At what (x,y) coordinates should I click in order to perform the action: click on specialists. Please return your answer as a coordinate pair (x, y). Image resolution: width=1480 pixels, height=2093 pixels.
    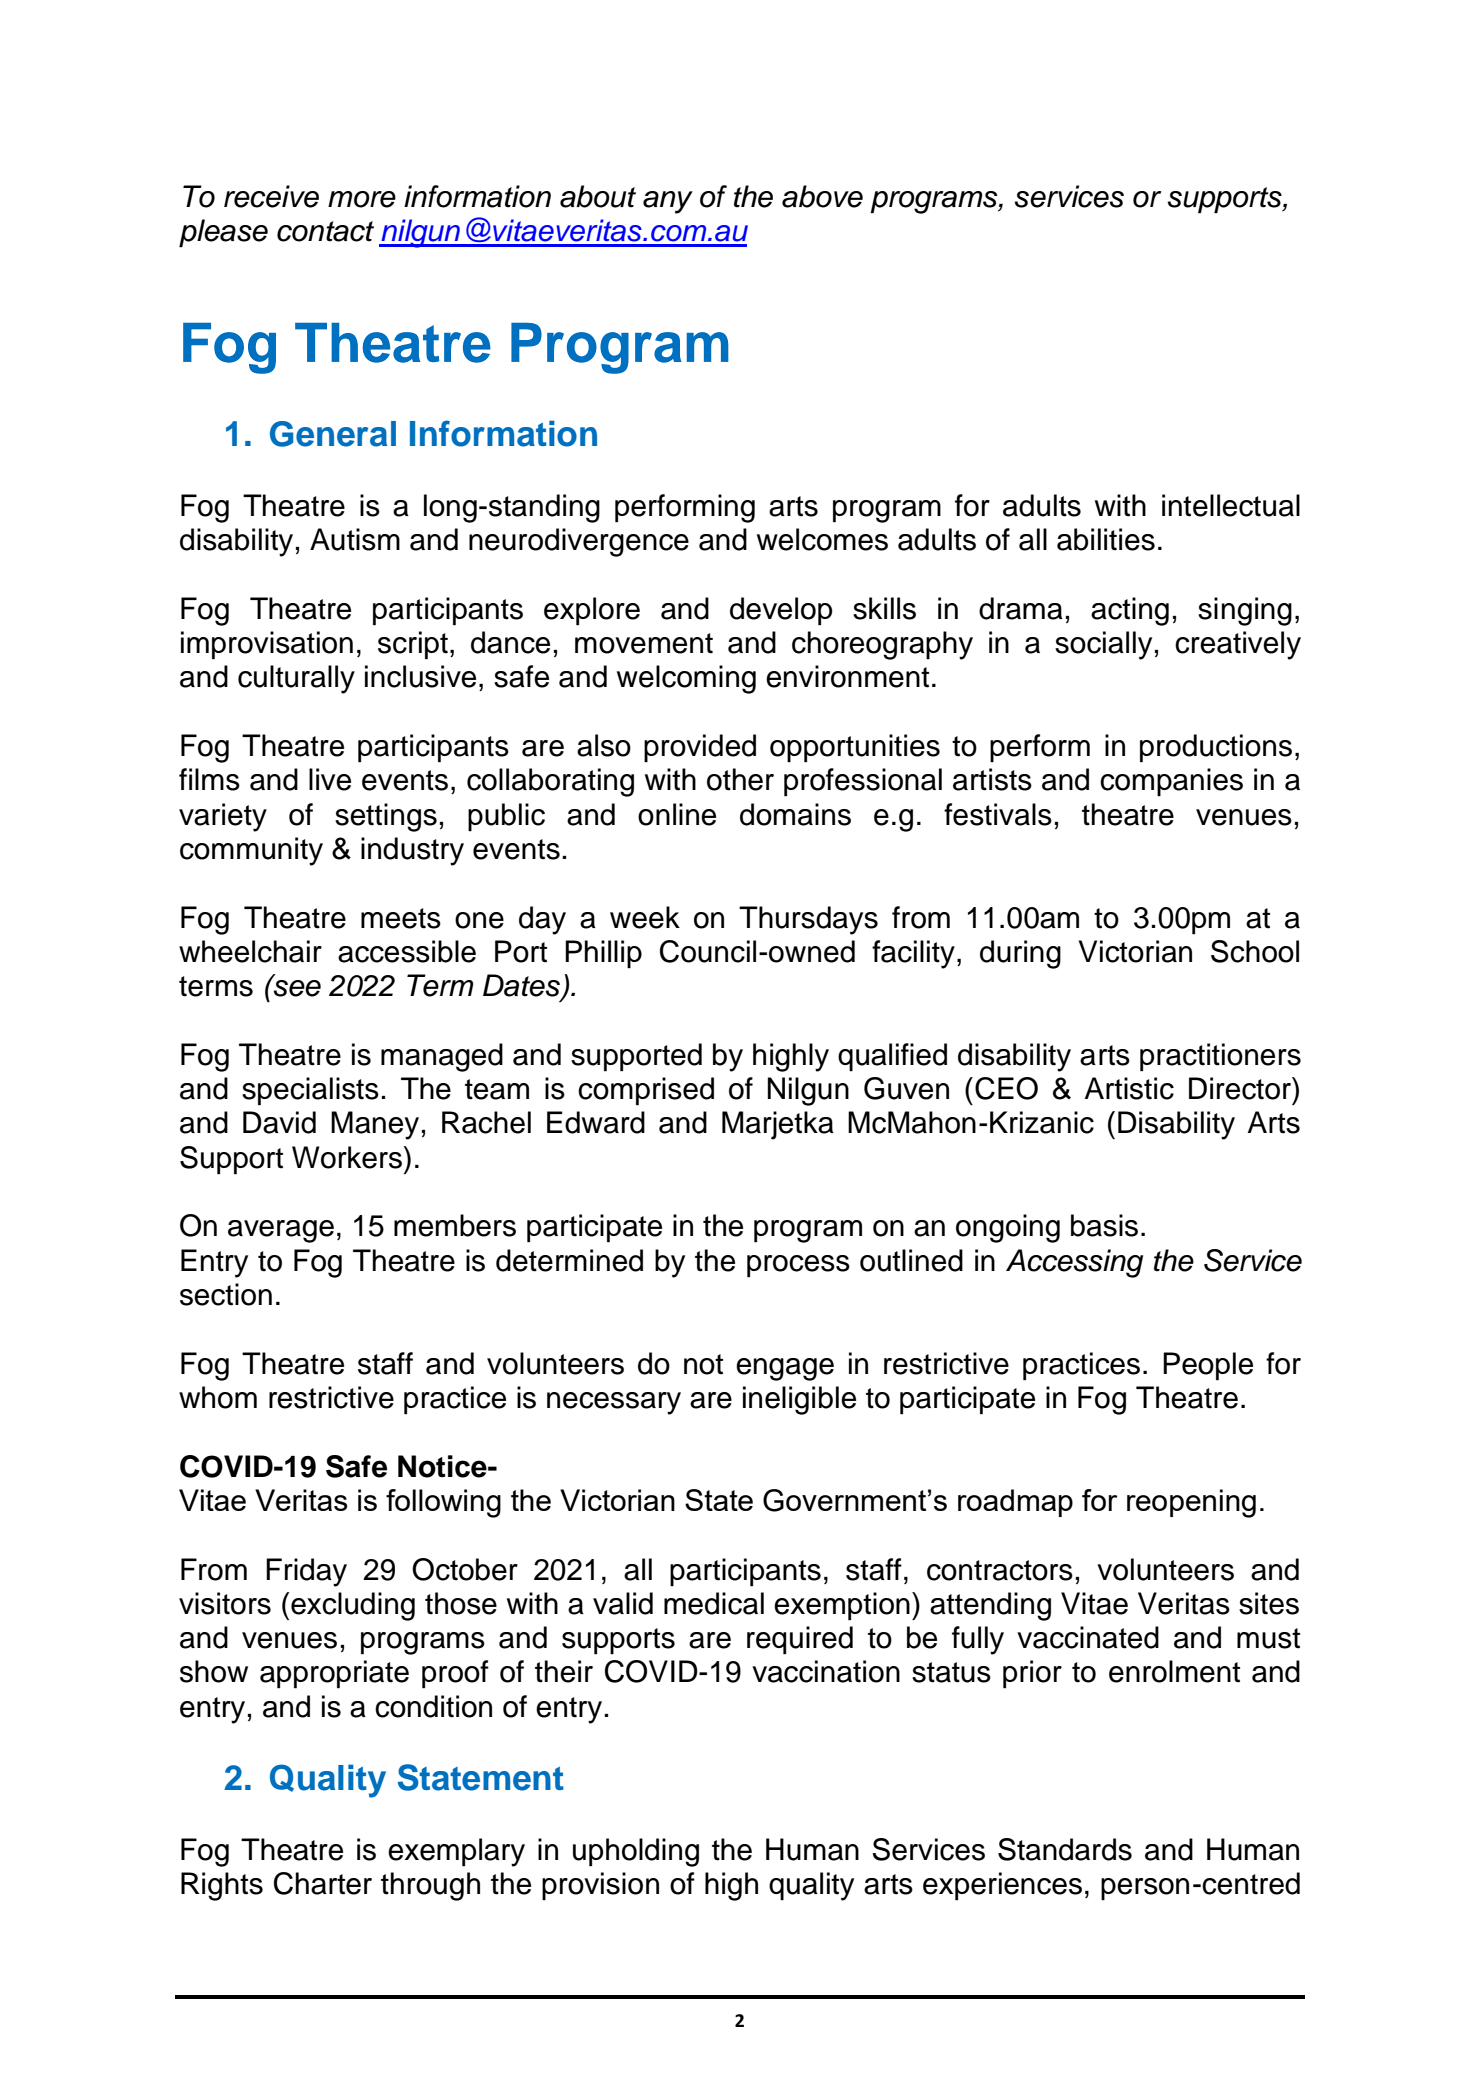
    Looking at the image, I should click on (310, 1091).
